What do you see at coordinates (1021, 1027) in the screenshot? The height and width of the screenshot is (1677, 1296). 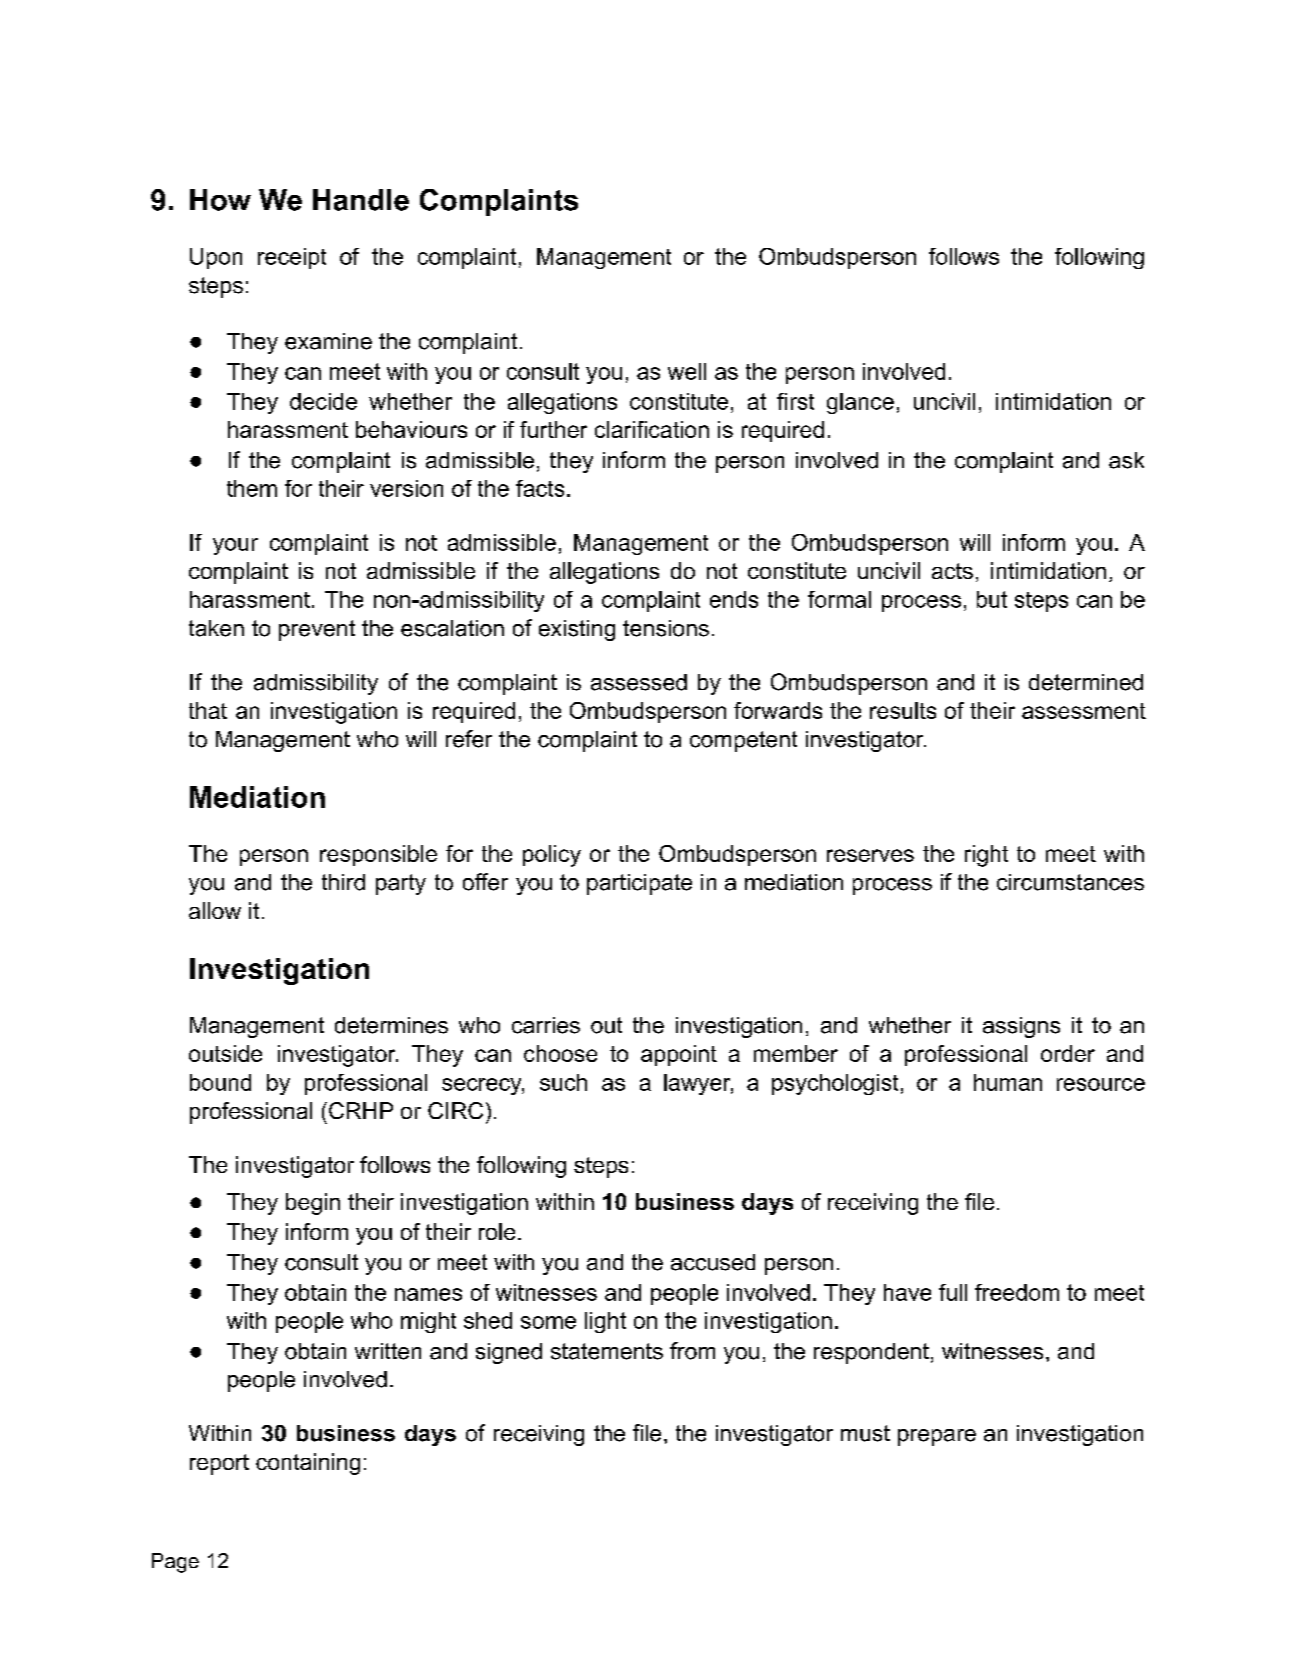 I see `assigns` at bounding box center [1021, 1027].
